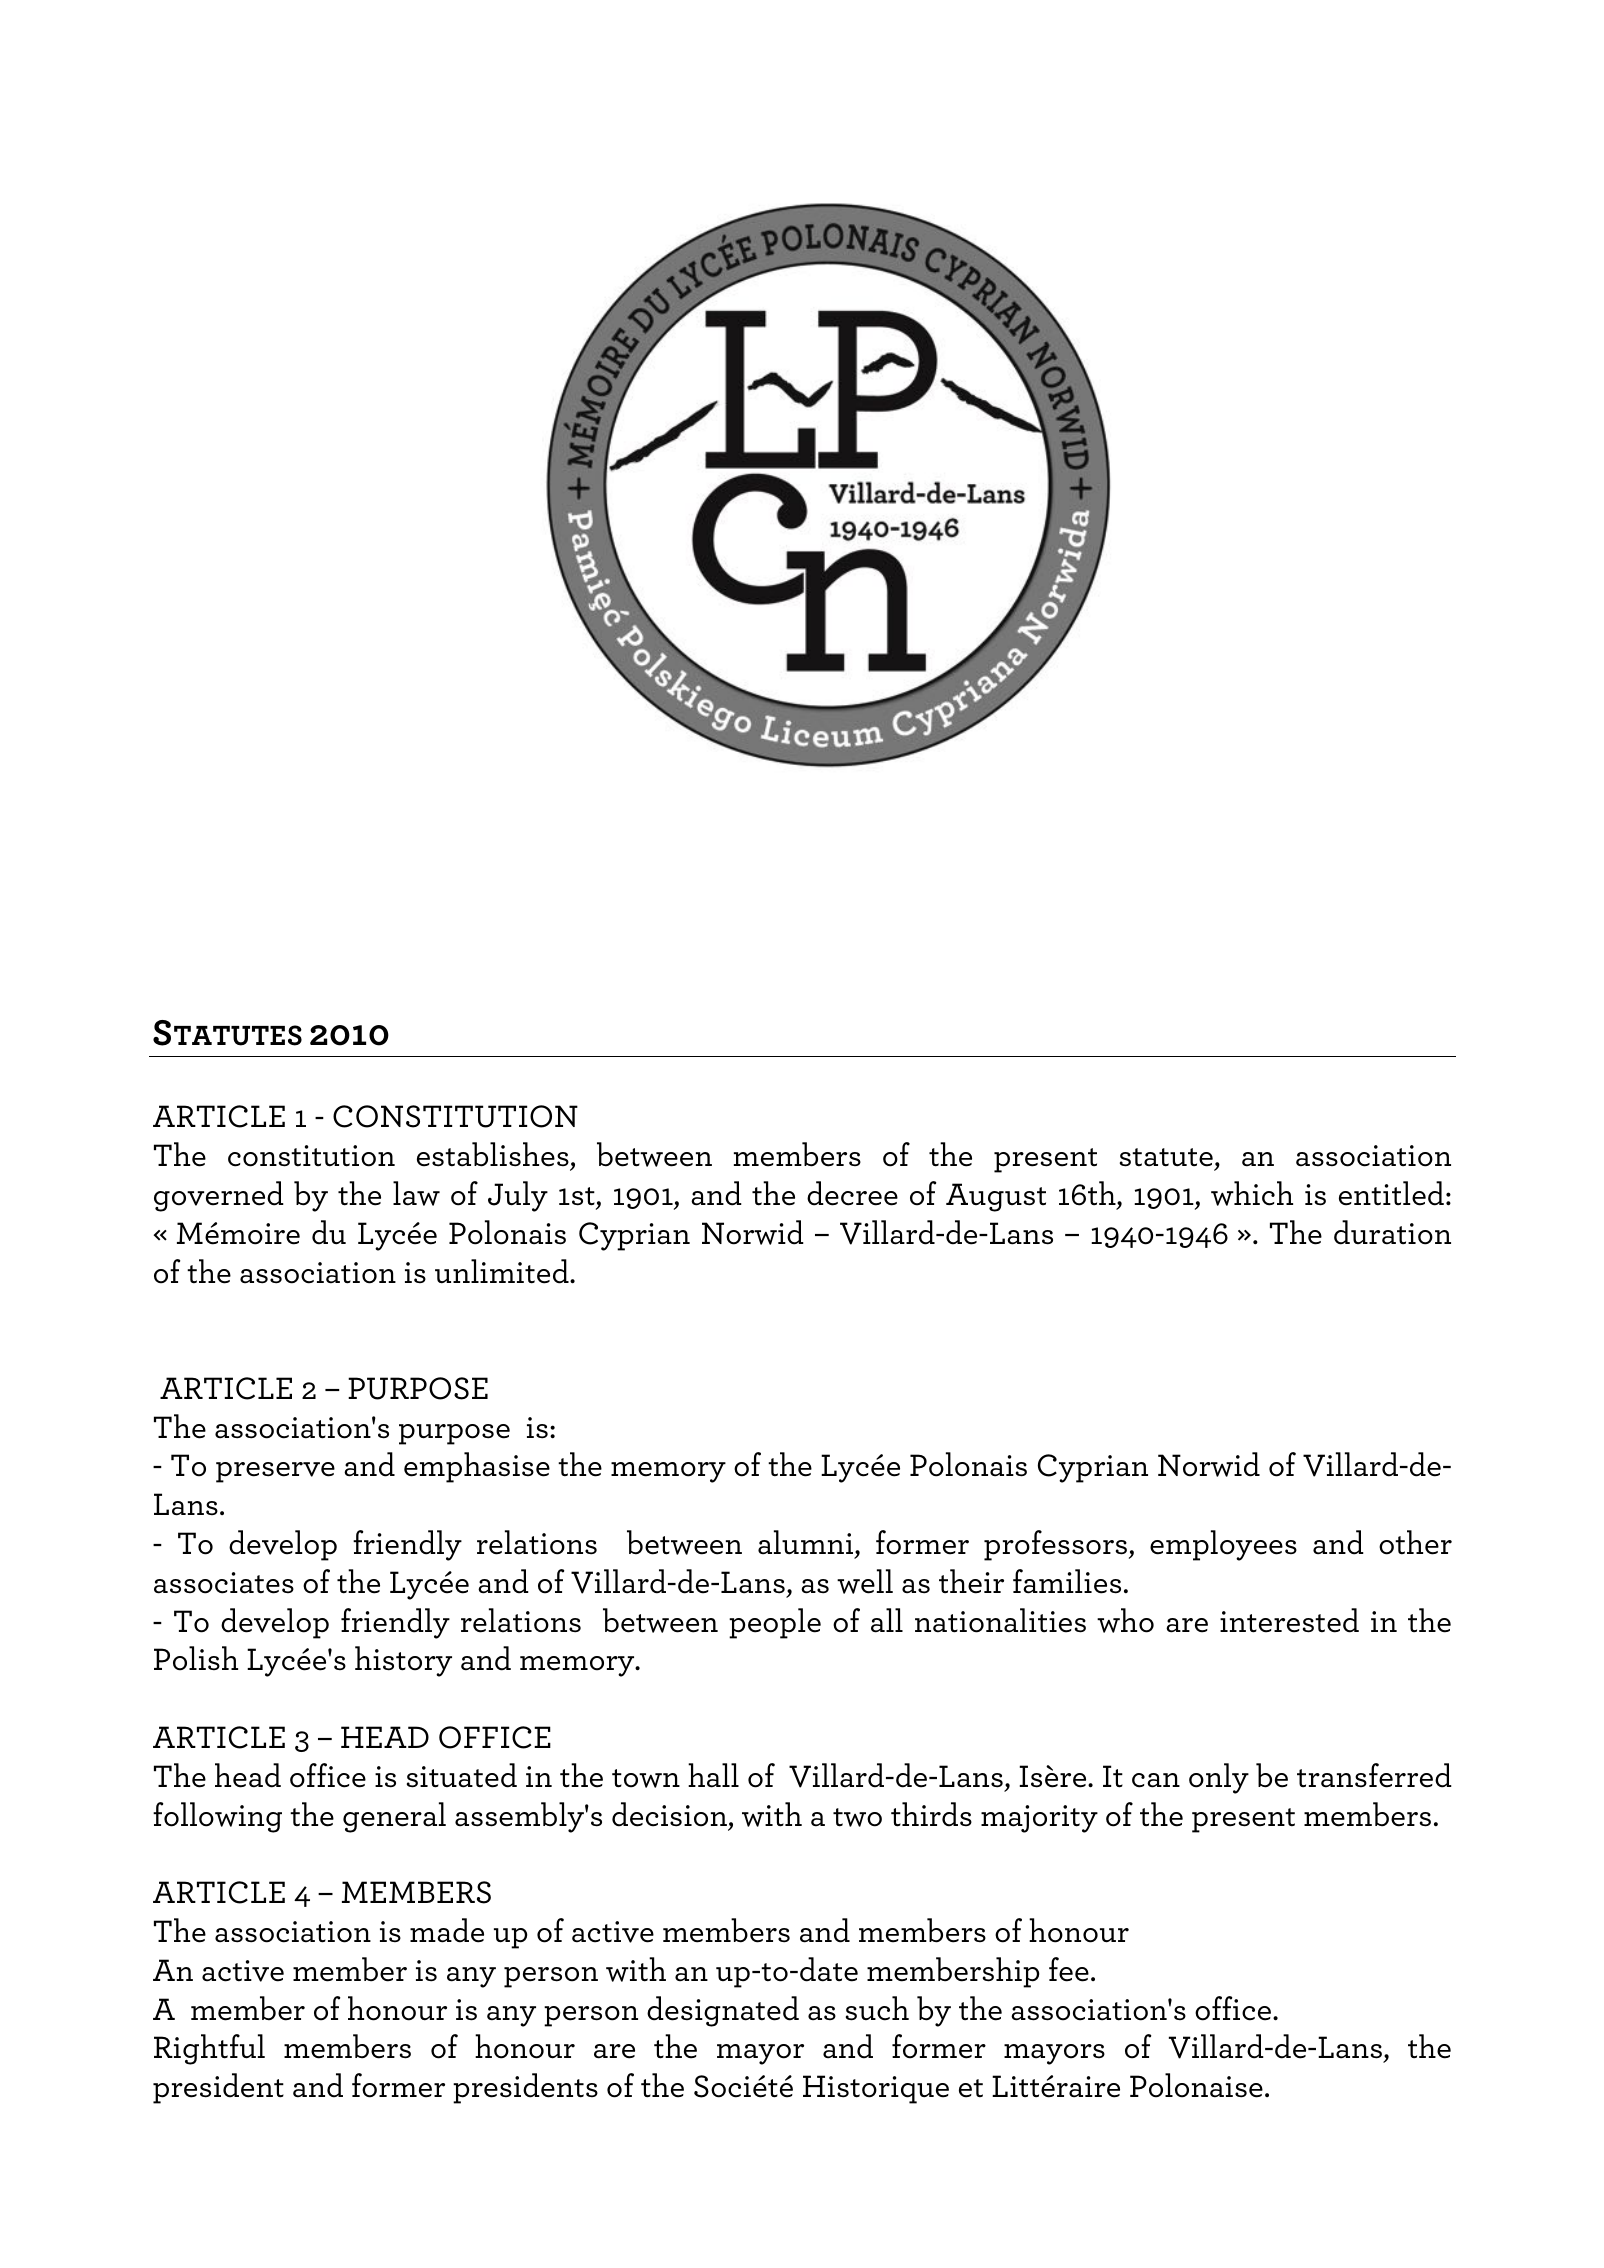 The height and width of the document is (2268, 1604). What do you see at coordinates (477, 1467) in the document?
I see `emphasise` at bounding box center [477, 1467].
